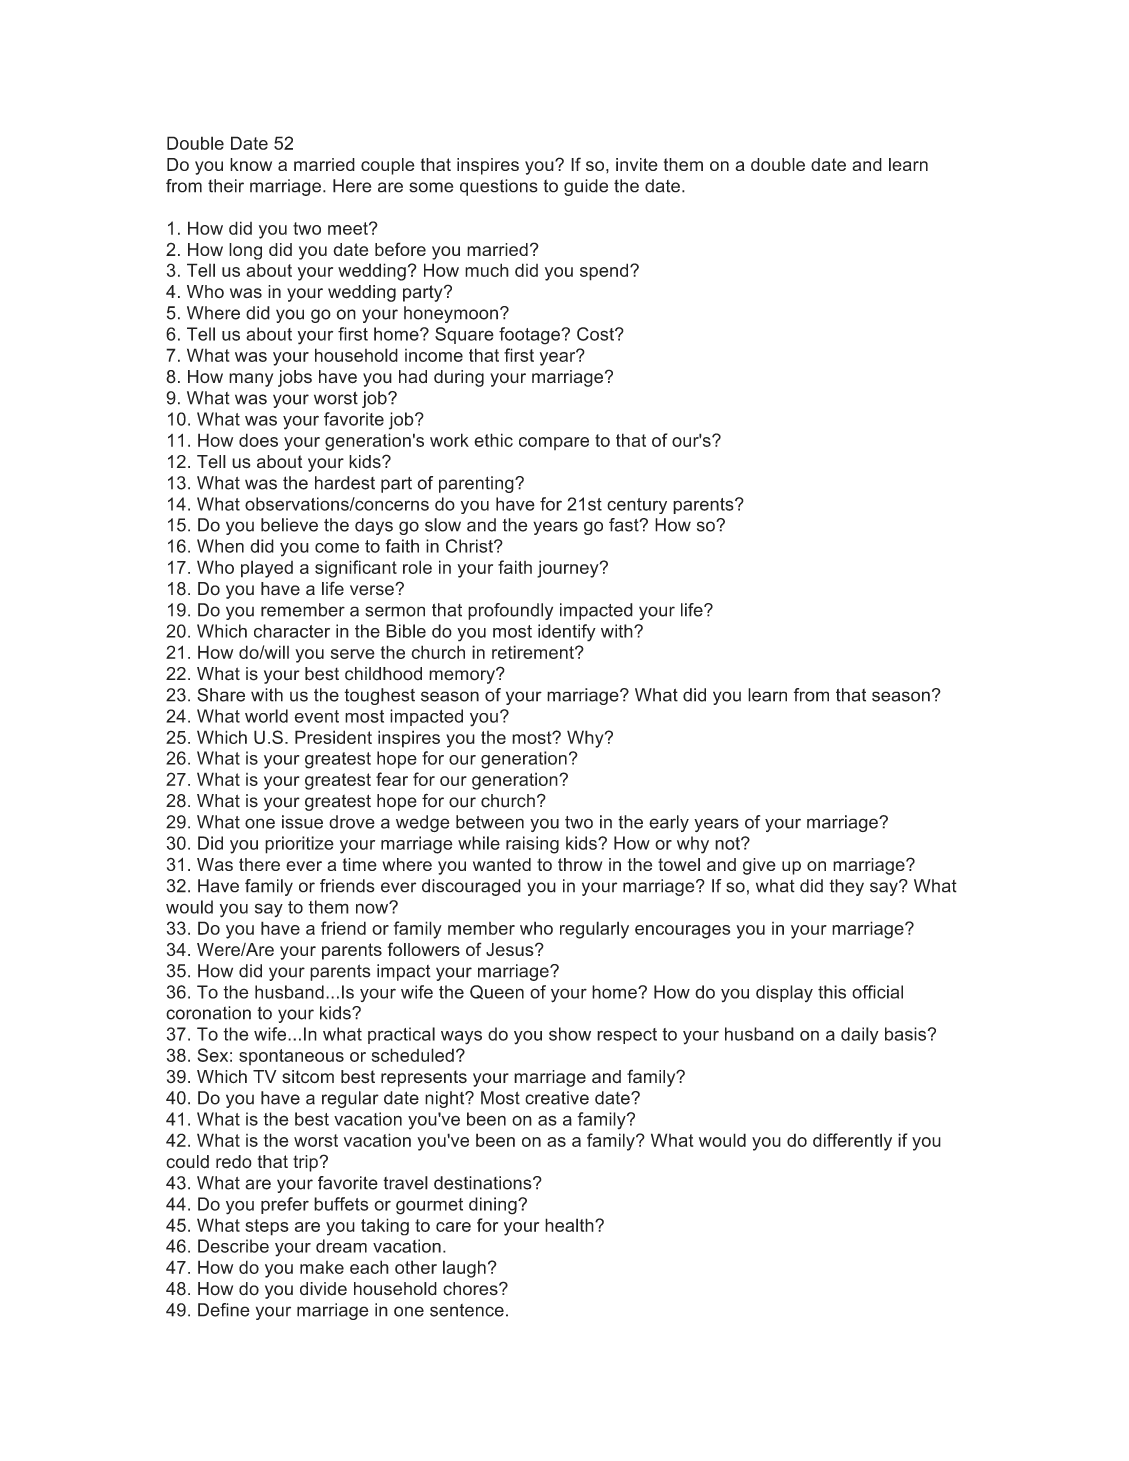 Image resolution: width=1129 pixels, height=1461 pixels. I want to click on questions, so click(499, 187).
